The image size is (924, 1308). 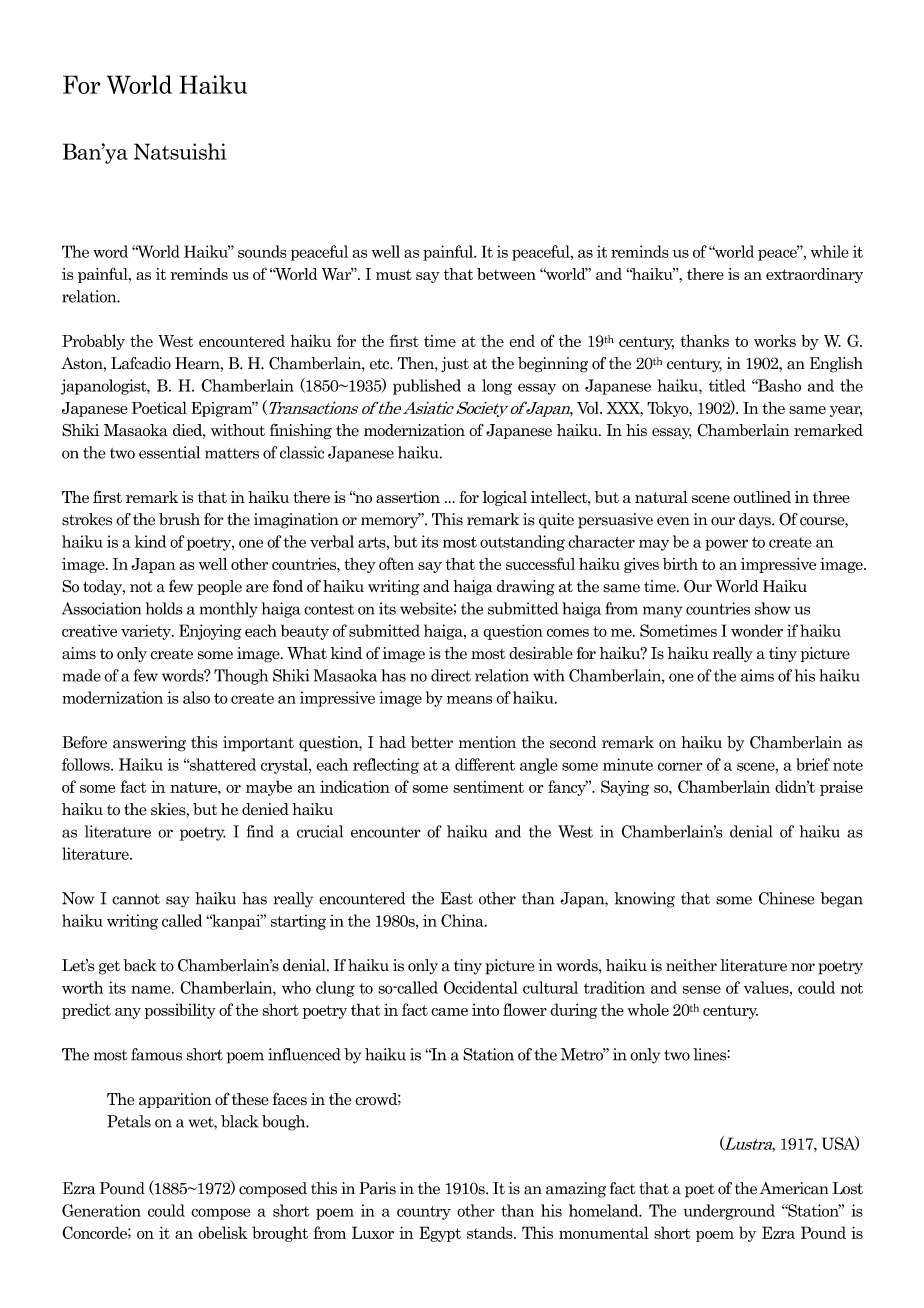 What do you see at coordinates (101, 1210) in the screenshot?
I see `Generation` at bounding box center [101, 1210].
